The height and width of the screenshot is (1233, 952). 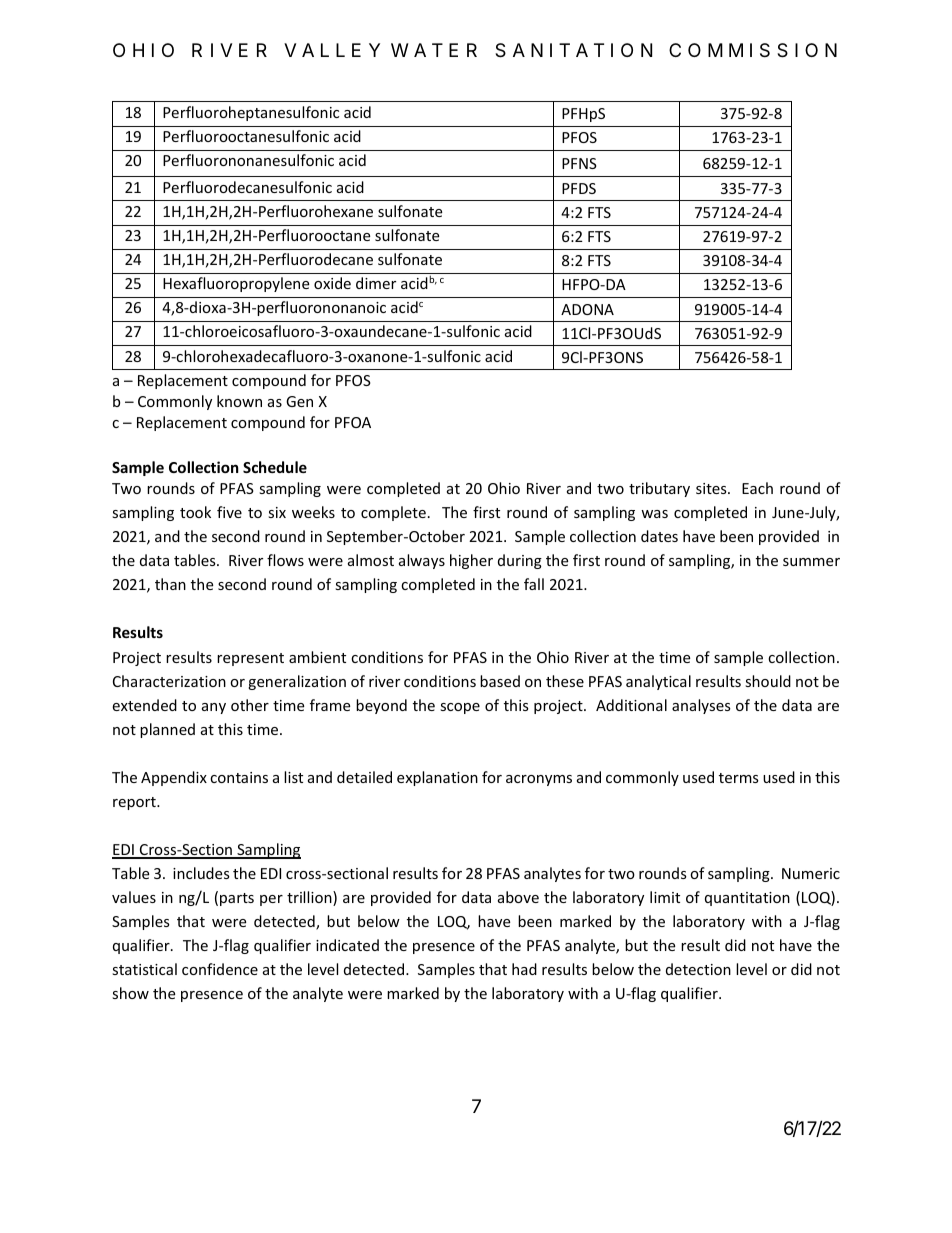 I want to click on represent, so click(x=250, y=659).
